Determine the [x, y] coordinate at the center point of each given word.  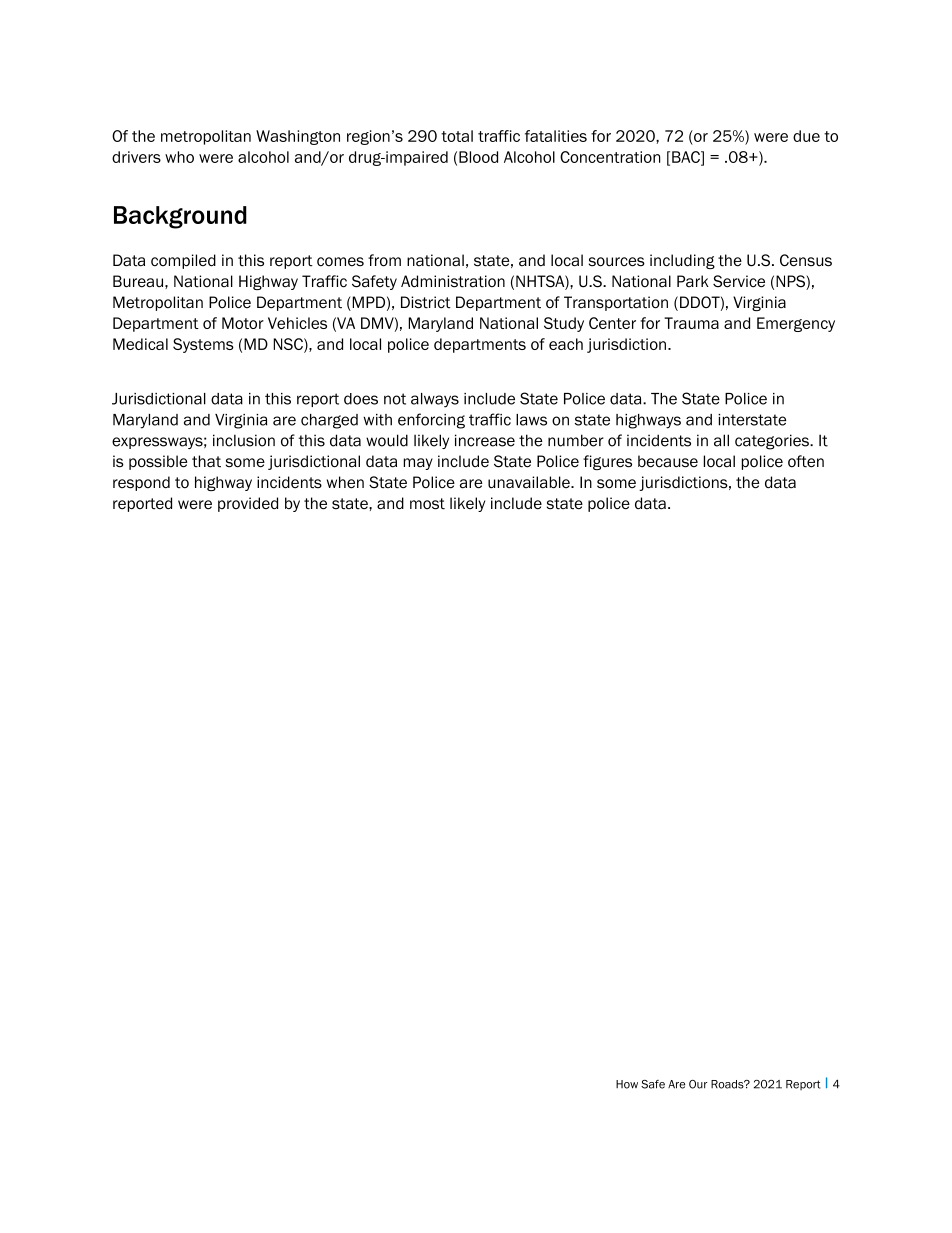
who [179, 157]
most [427, 504]
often [806, 461]
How [627, 1084]
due [806, 136]
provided [248, 504]
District [426, 302]
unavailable [530, 482]
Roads [728, 1084]
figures [607, 462]
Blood [478, 157]
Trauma [691, 323]
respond [141, 483]
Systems [203, 345]
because [668, 461]
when [345, 482]
